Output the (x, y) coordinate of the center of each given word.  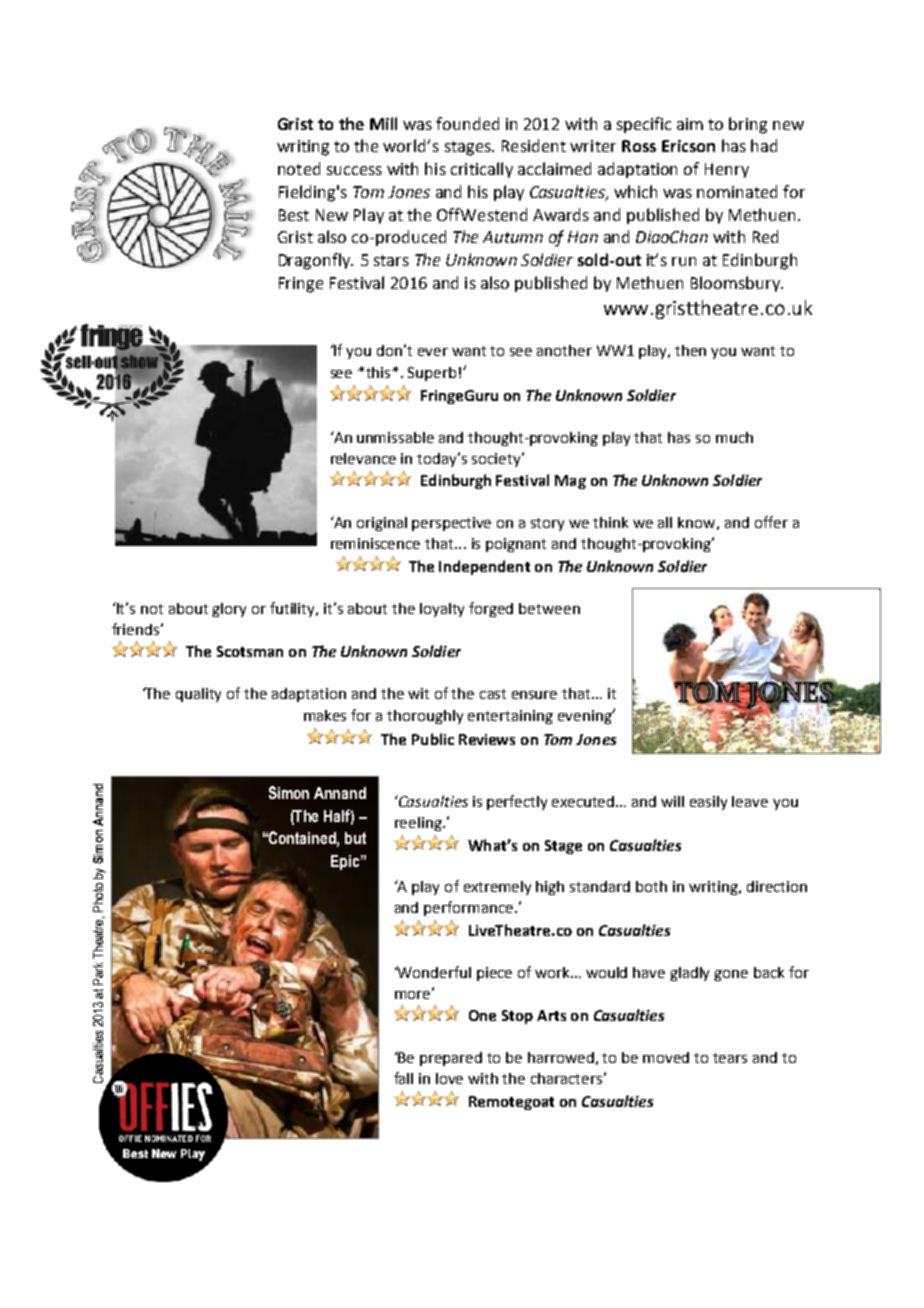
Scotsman (250, 651)
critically (482, 170)
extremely (497, 888)
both (651, 886)
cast (493, 694)
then (690, 350)
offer (771, 522)
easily (708, 803)
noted (299, 168)
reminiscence (375, 543)
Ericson (688, 146)
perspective (451, 524)
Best (294, 215)
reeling (419, 824)
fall (403, 1078)
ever (433, 352)
